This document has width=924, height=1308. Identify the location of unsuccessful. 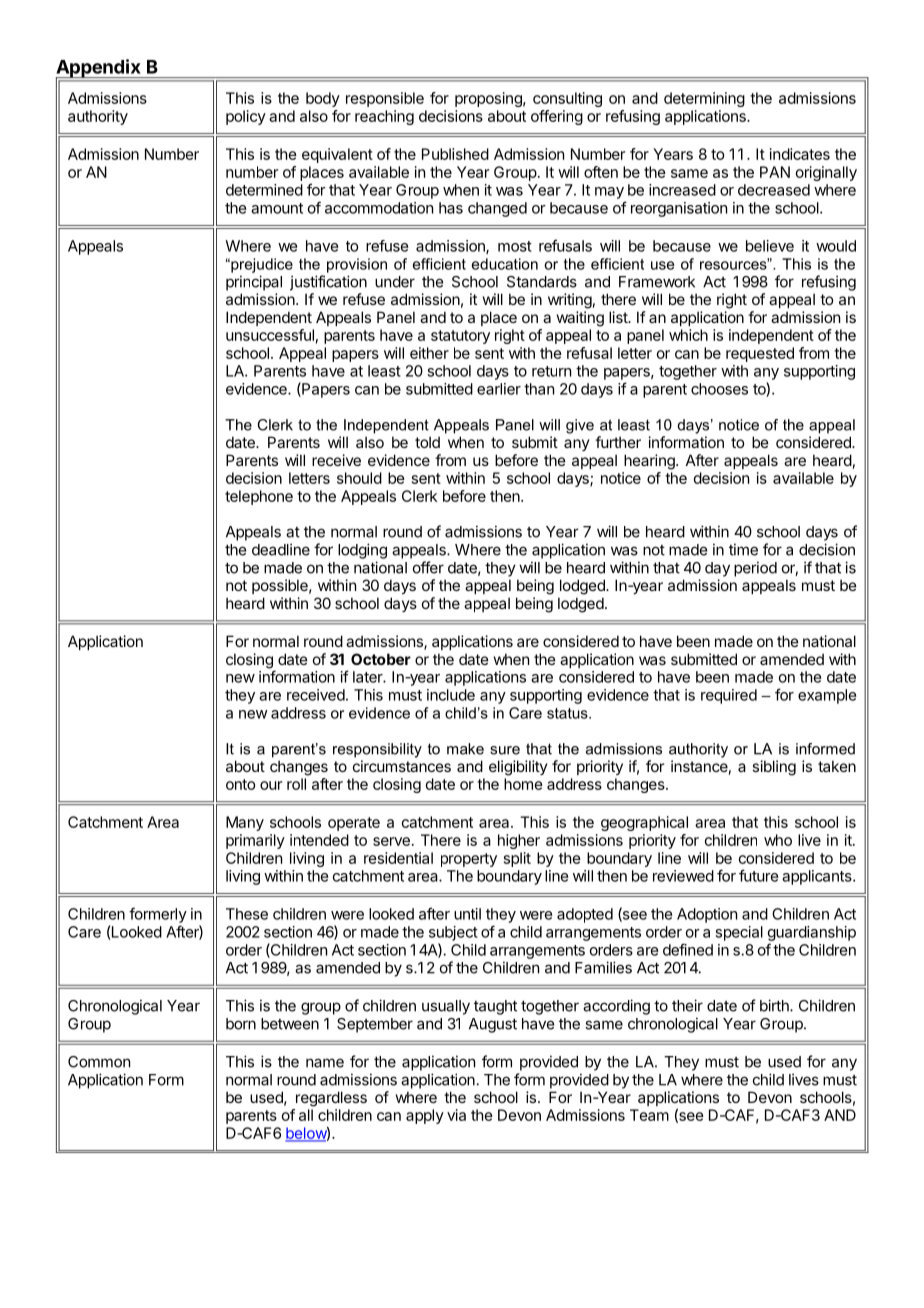
(270, 335).
